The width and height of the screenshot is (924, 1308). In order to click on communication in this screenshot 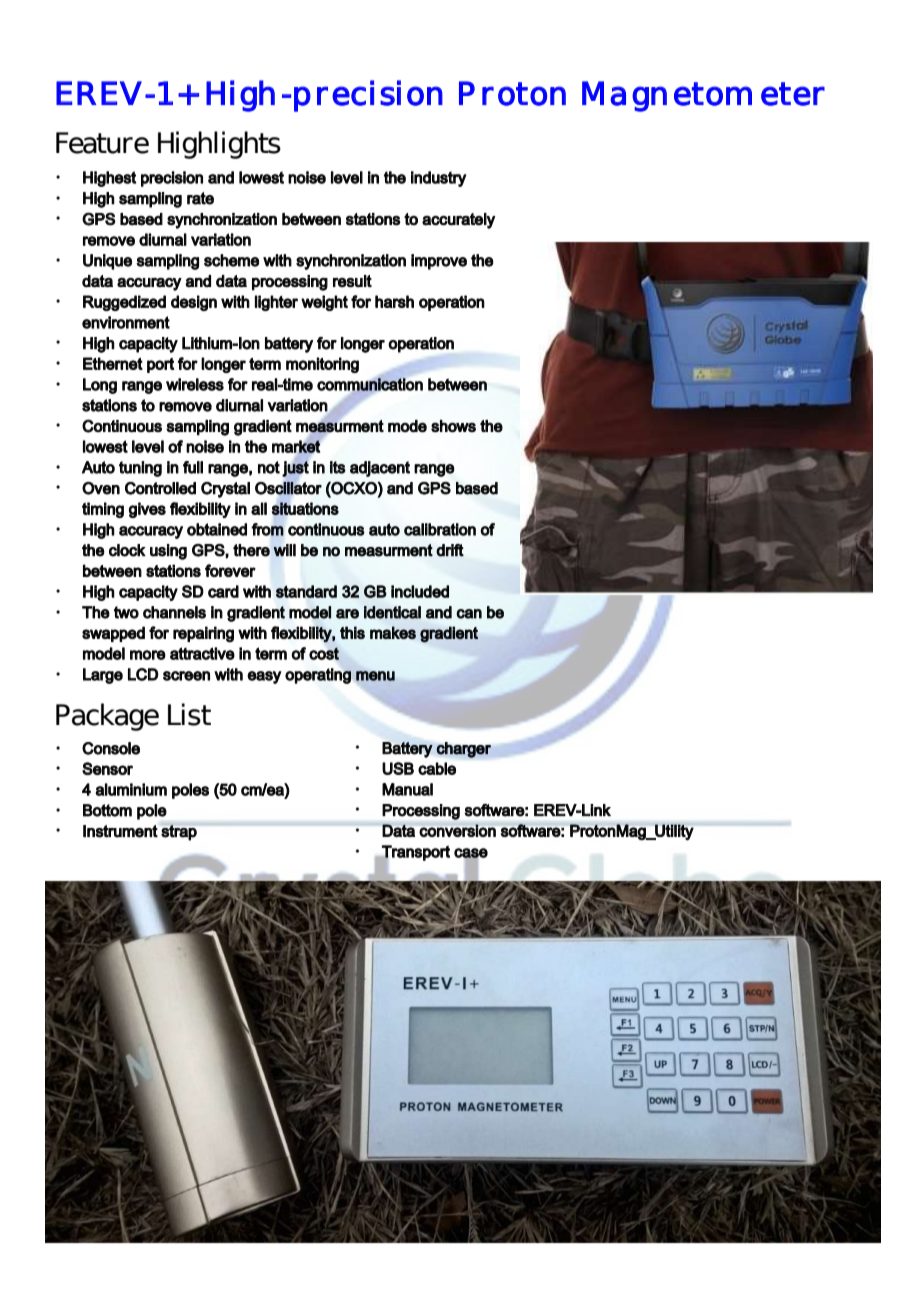, I will do `click(370, 384)`.
